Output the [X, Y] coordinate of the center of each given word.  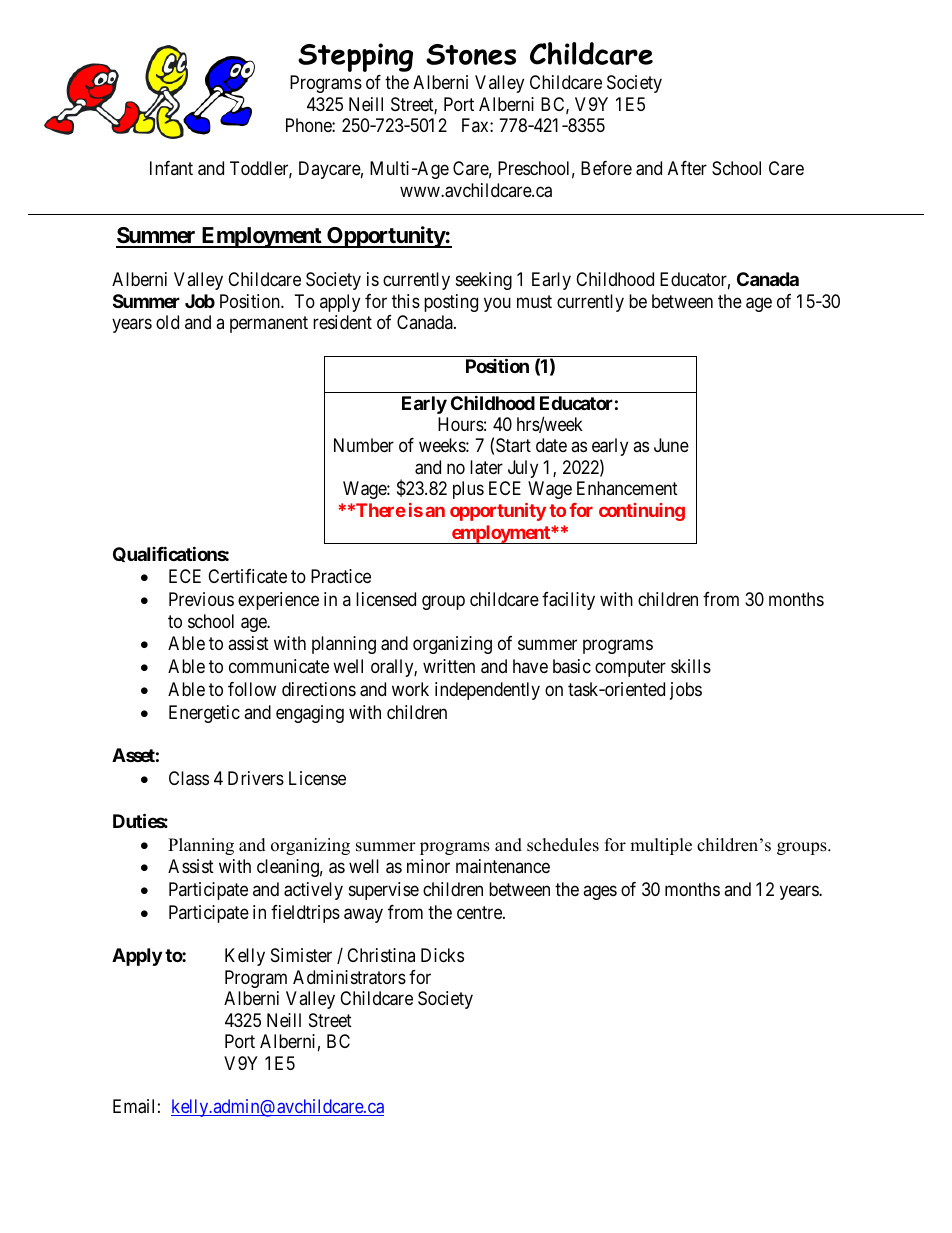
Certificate [247, 576]
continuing [642, 512]
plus [468, 490]
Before [606, 168]
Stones [471, 54]
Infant [171, 168]
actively [313, 891]
